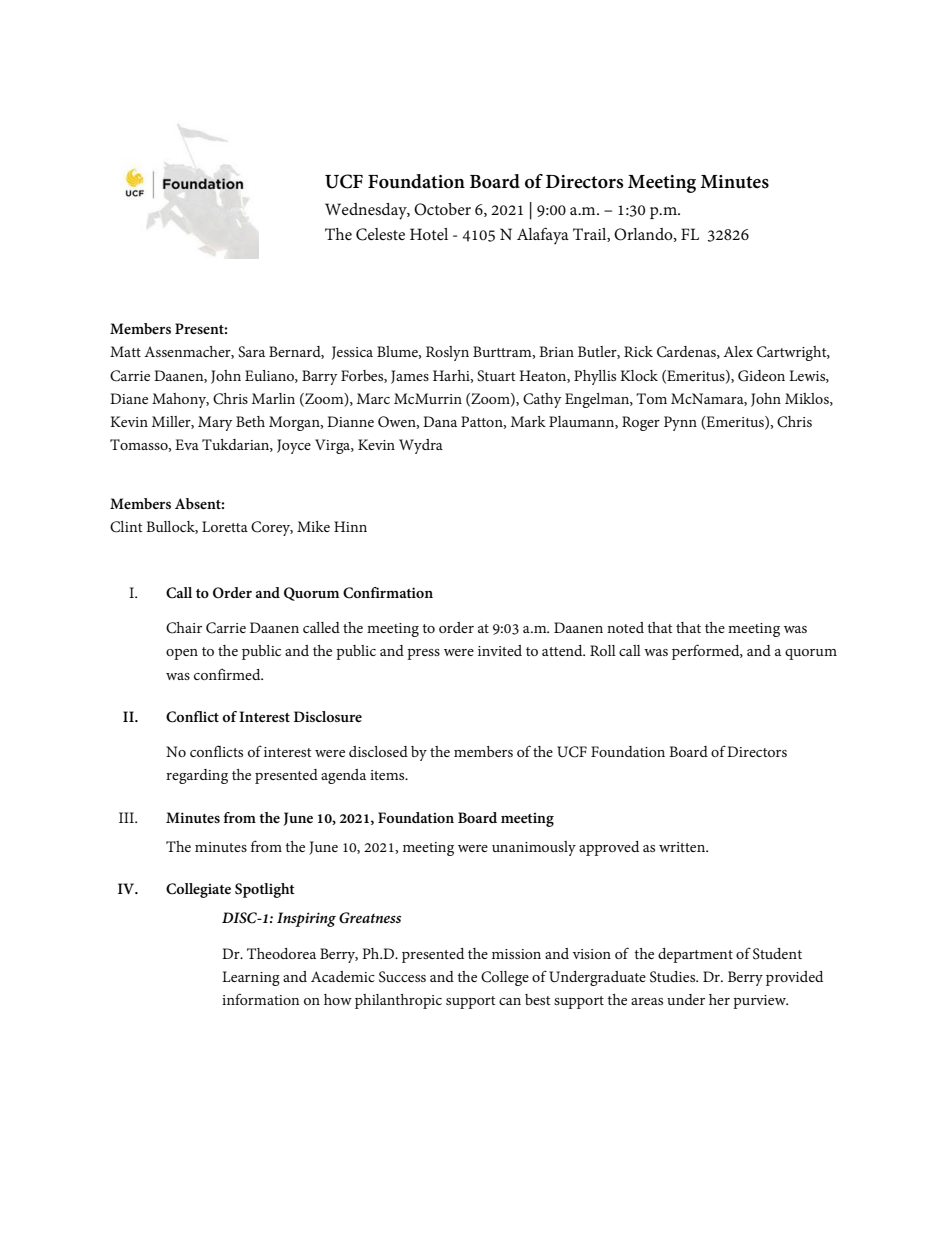  What do you see at coordinates (641, 423) in the screenshot?
I see `Roger` at bounding box center [641, 423].
